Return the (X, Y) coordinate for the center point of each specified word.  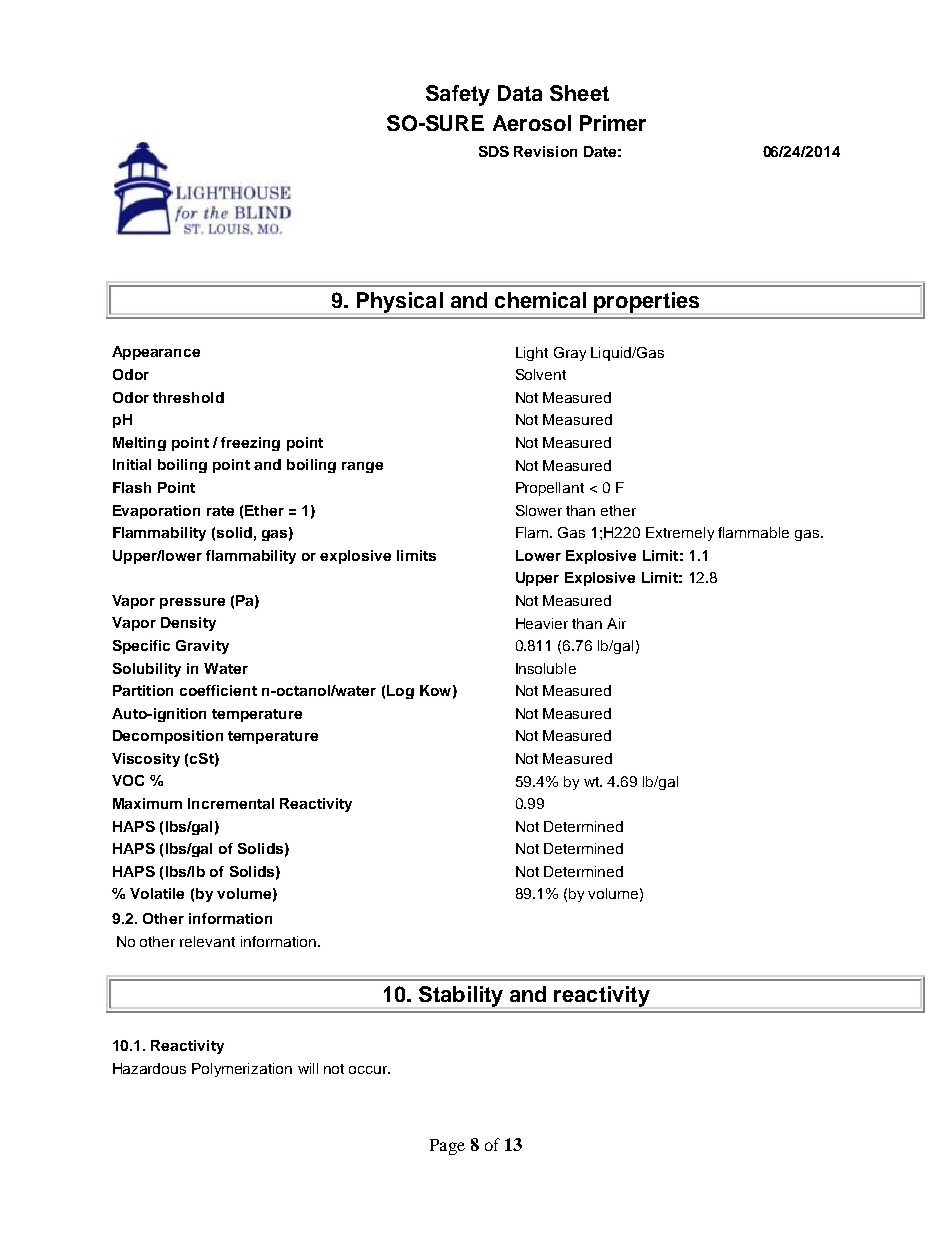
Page (447, 1147)
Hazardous (149, 1068)
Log (400, 692)
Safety (458, 95)
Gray (570, 354)
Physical (400, 303)
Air (616, 623)
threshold (188, 397)
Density (188, 624)
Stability (461, 997)
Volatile (157, 893)
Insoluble (546, 668)
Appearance (156, 353)
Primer (613, 123)
